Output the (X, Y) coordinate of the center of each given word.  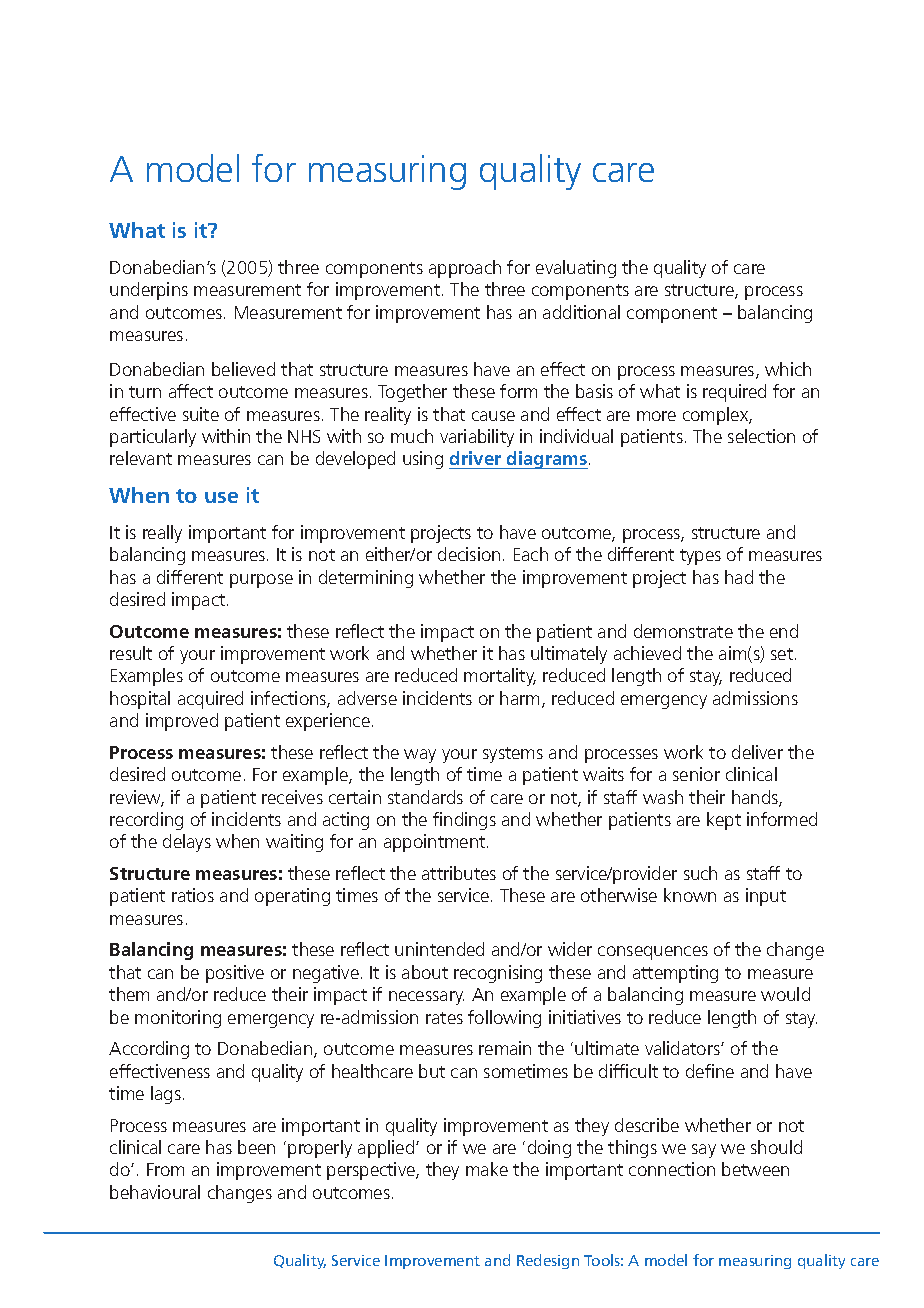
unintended (439, 949)
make (487, 1169)
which (788, 369)
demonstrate (683, 631)
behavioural (155, 1192)
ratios (193, 895)
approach (465, 269)
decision (469, 554)
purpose (261, 581)
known (690, 895)
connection (672, 1169)
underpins (149, 291)
